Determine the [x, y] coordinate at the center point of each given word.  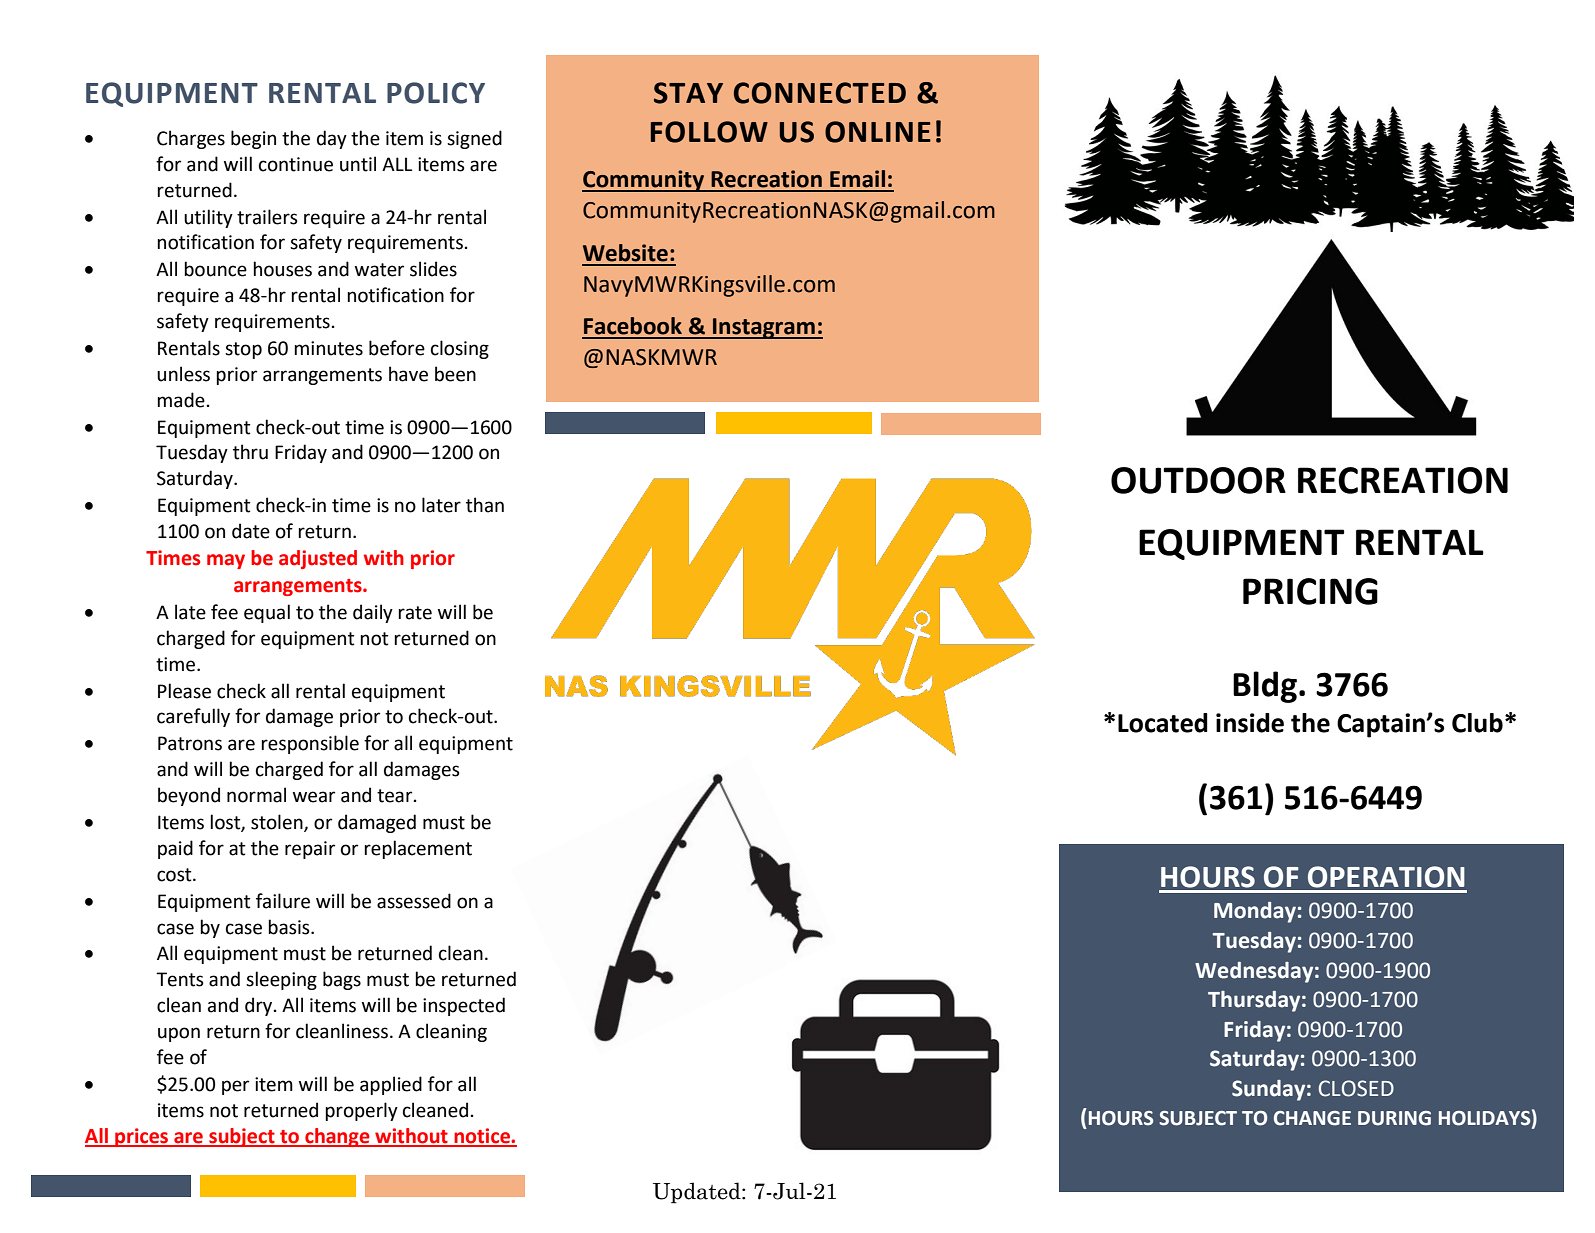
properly [361, 1111]
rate [415, 613]
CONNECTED [820, 93]
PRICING [1310, 591]
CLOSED [1356, 1088]
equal [267, 613]
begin [253, 139]
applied [391, 1085]
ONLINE [878, 132]
